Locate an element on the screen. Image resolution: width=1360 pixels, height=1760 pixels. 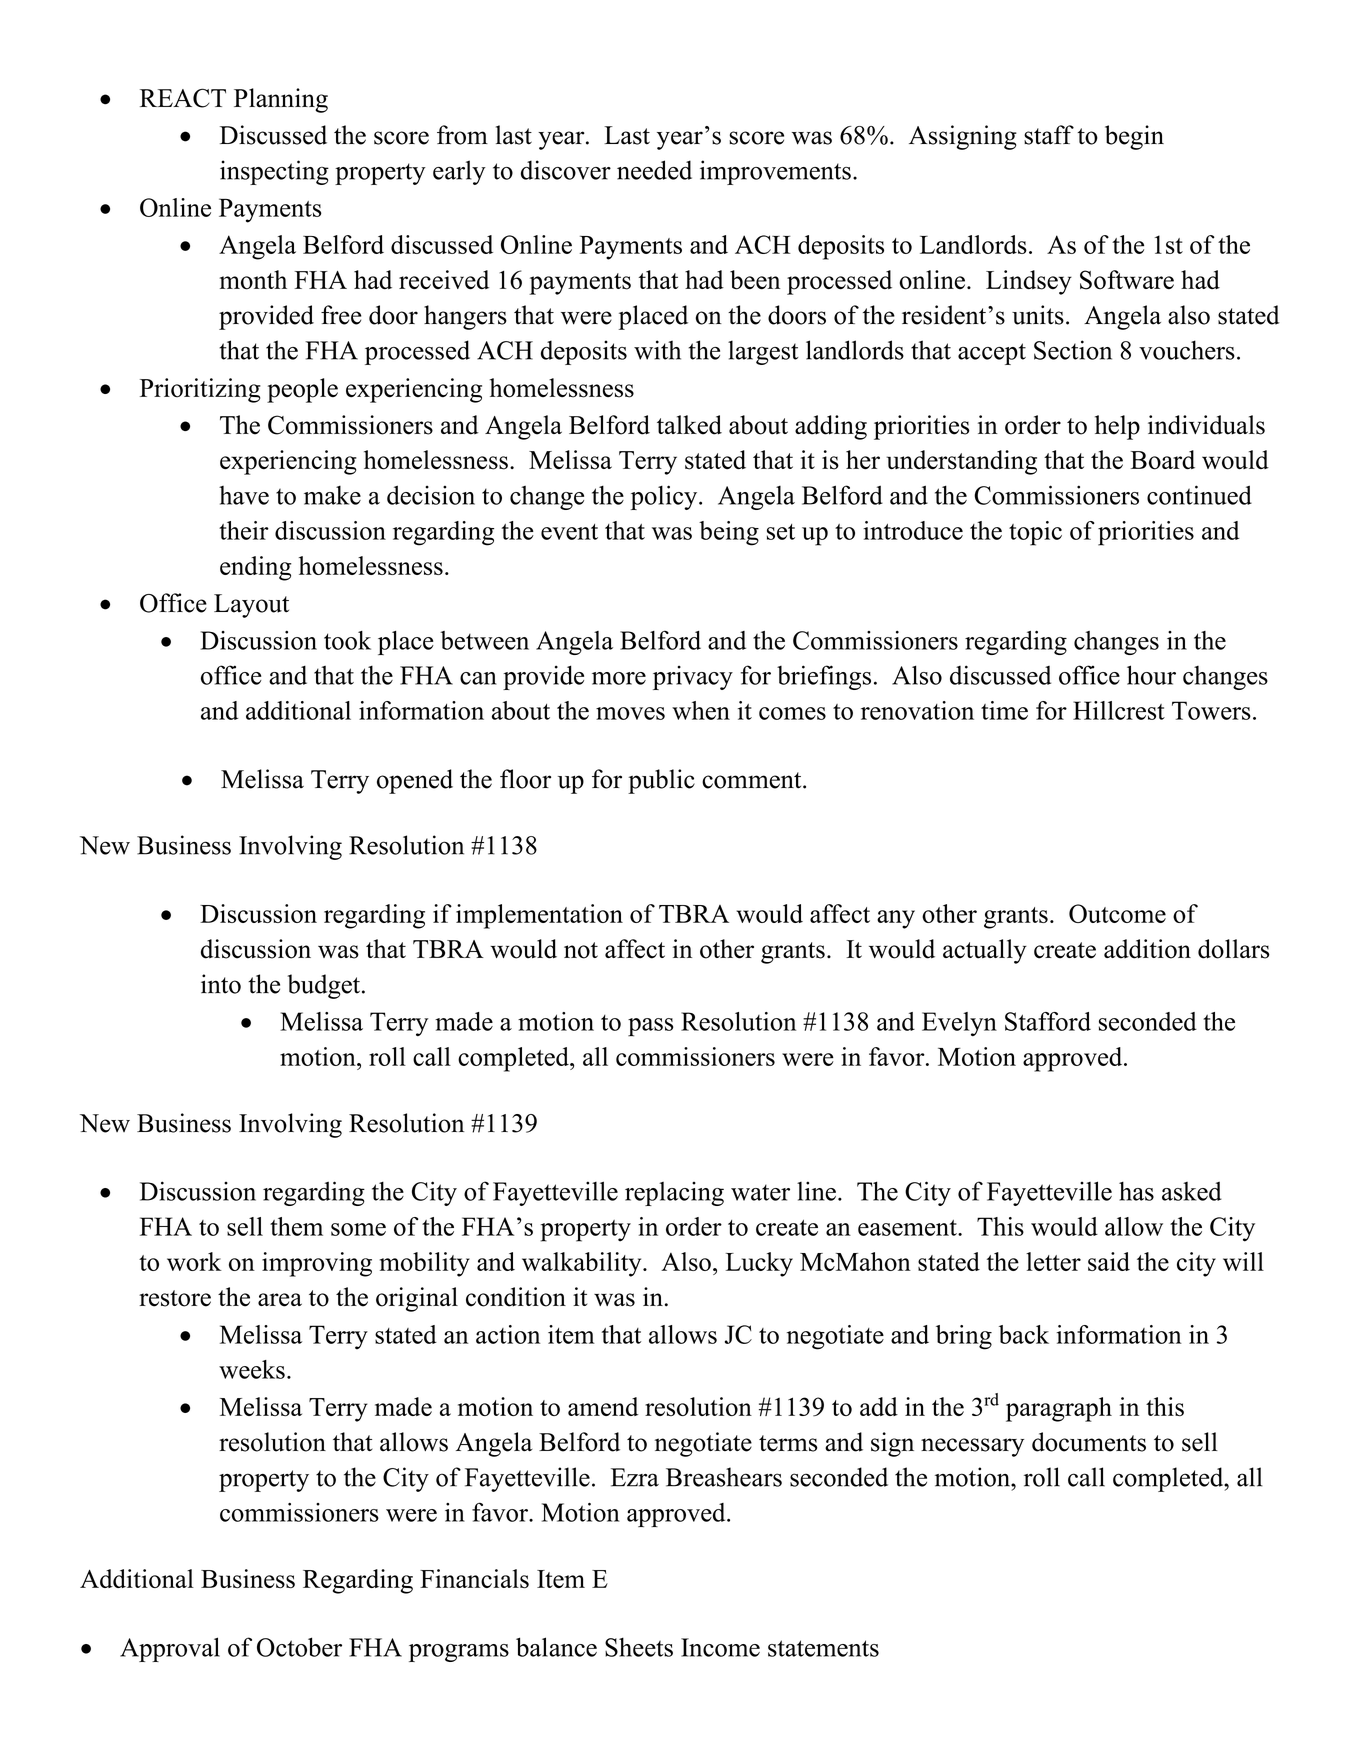
budget is located at coordinates (323, 986).
